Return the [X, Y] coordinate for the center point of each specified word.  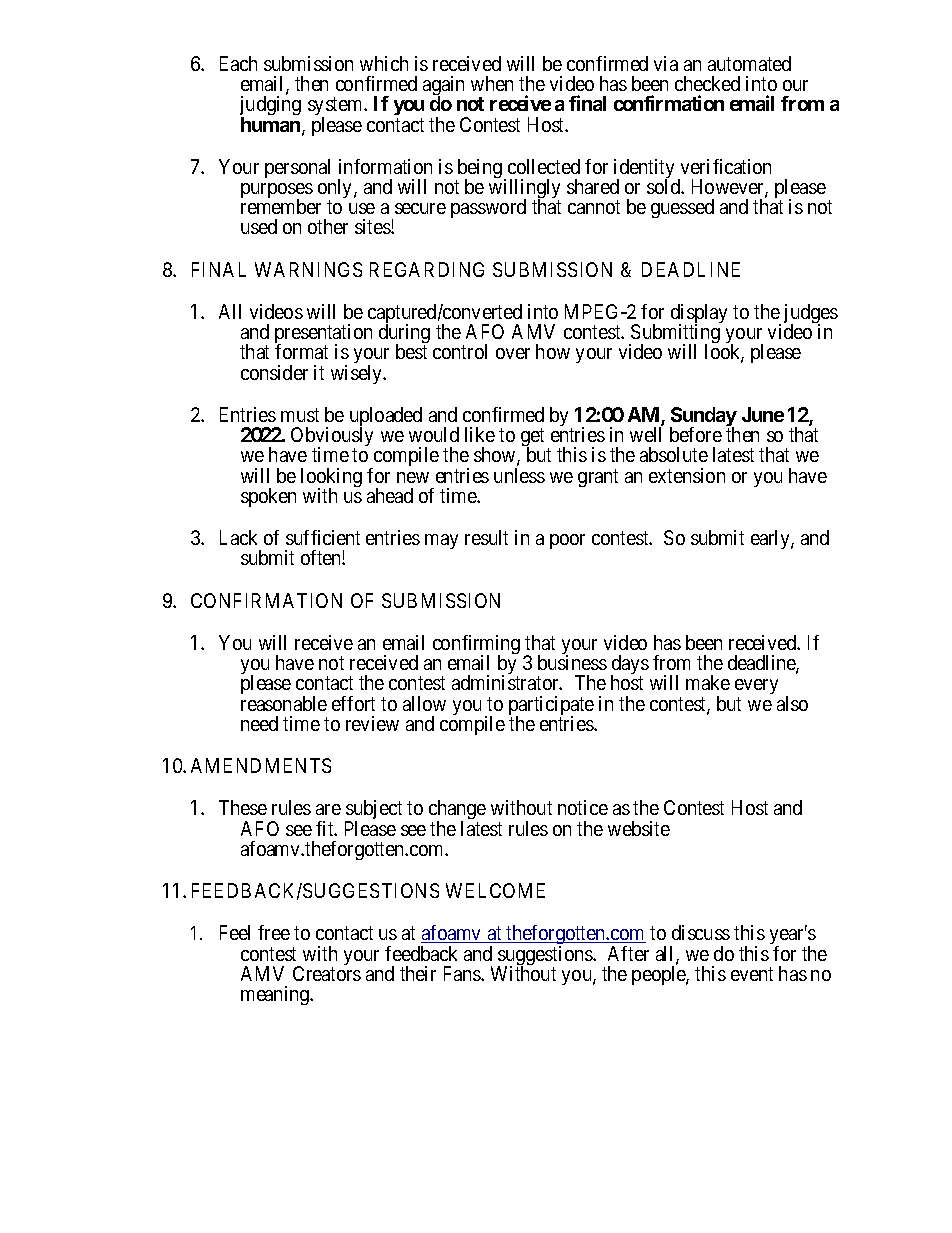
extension [687, 475]
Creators [327, 973]
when [492, 83]
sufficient [323, 537]
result [486, 537]
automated [749, 63]
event [752, 974]
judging [270, 107]
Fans [463, 973]
